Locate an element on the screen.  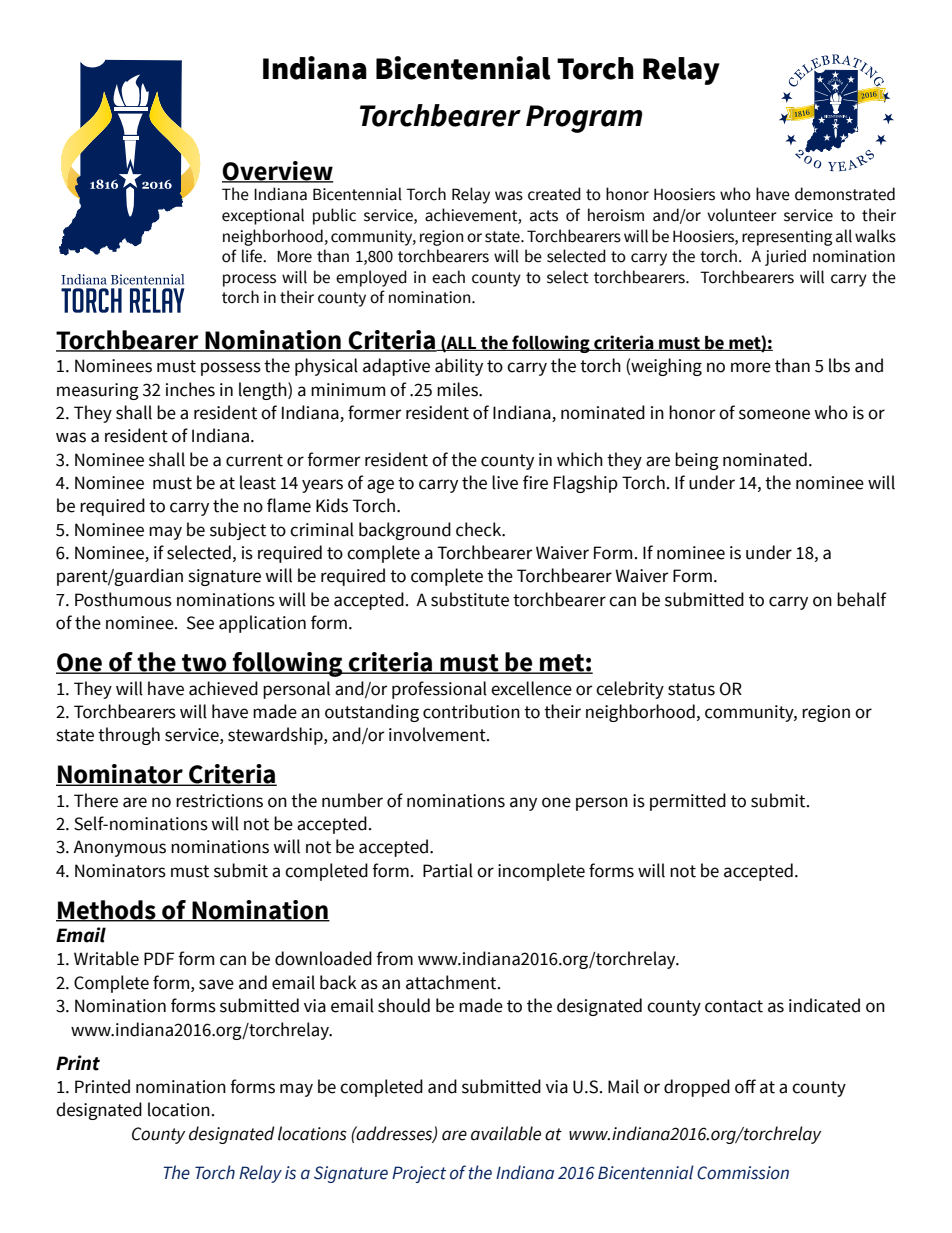
Methods is located at coordinates (107, 911).
